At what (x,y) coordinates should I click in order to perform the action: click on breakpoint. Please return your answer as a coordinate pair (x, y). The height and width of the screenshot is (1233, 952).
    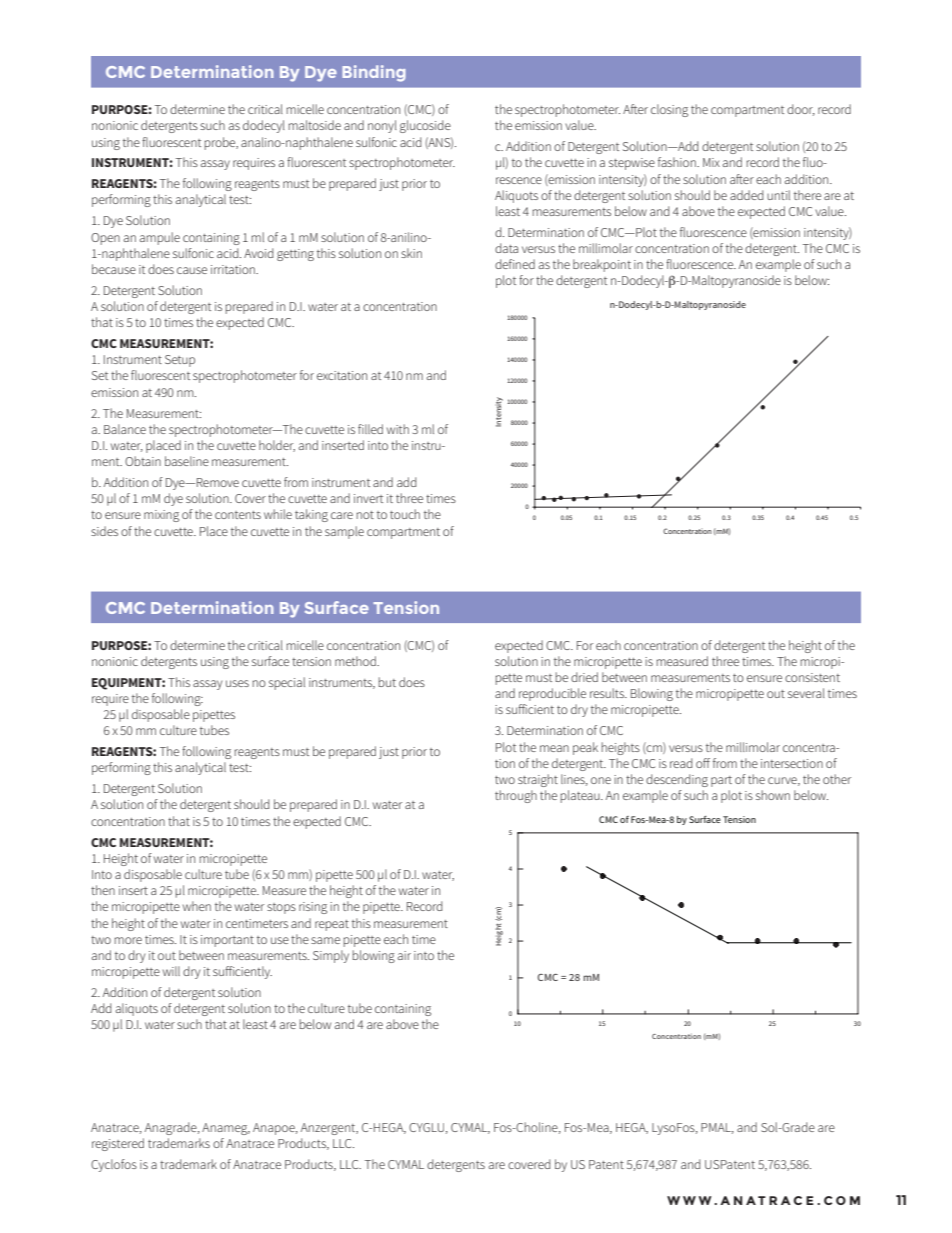
    Looking at the image, I should click on (602, 265).
